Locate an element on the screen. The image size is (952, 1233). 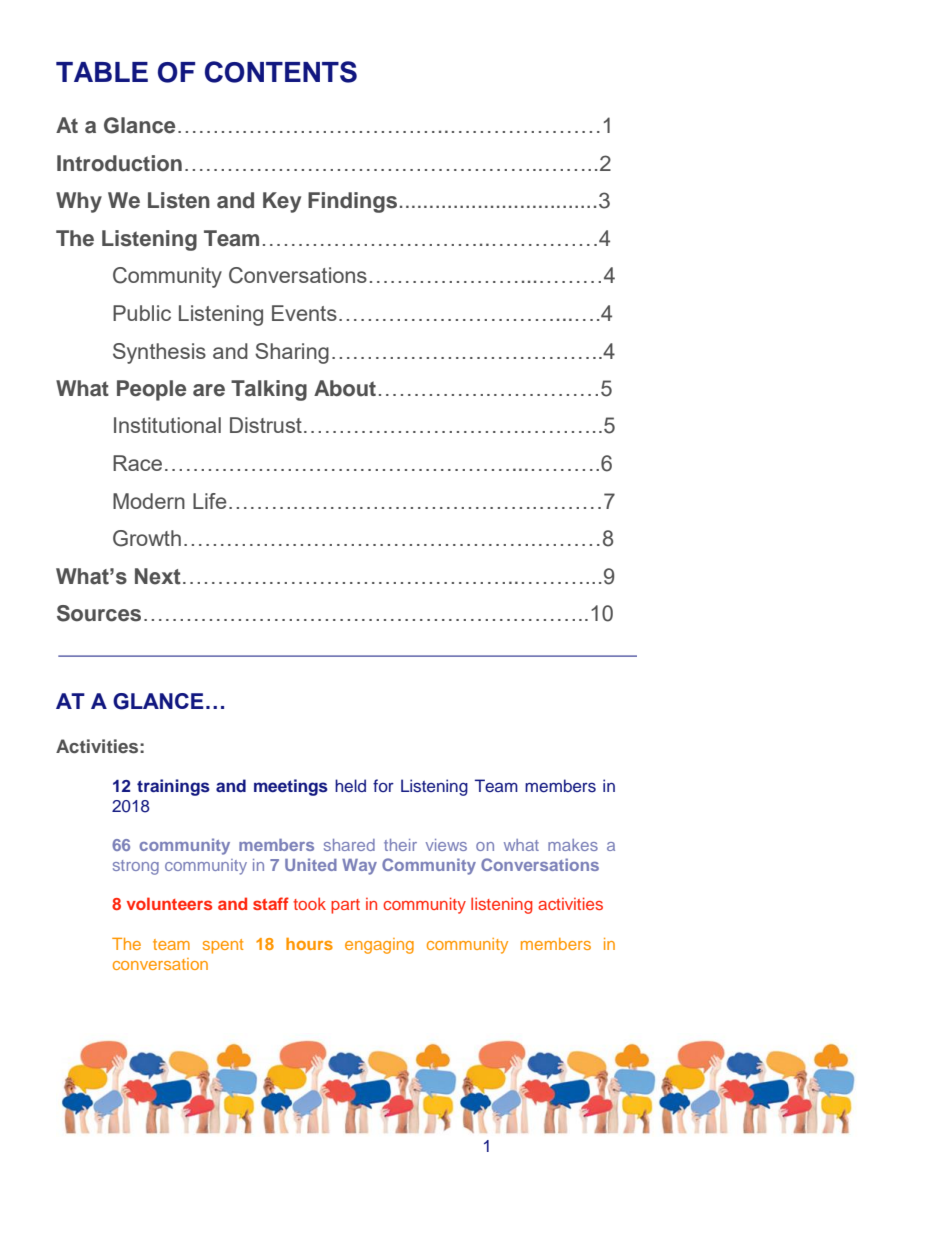
Talking is located at coordinates (269, 390).
